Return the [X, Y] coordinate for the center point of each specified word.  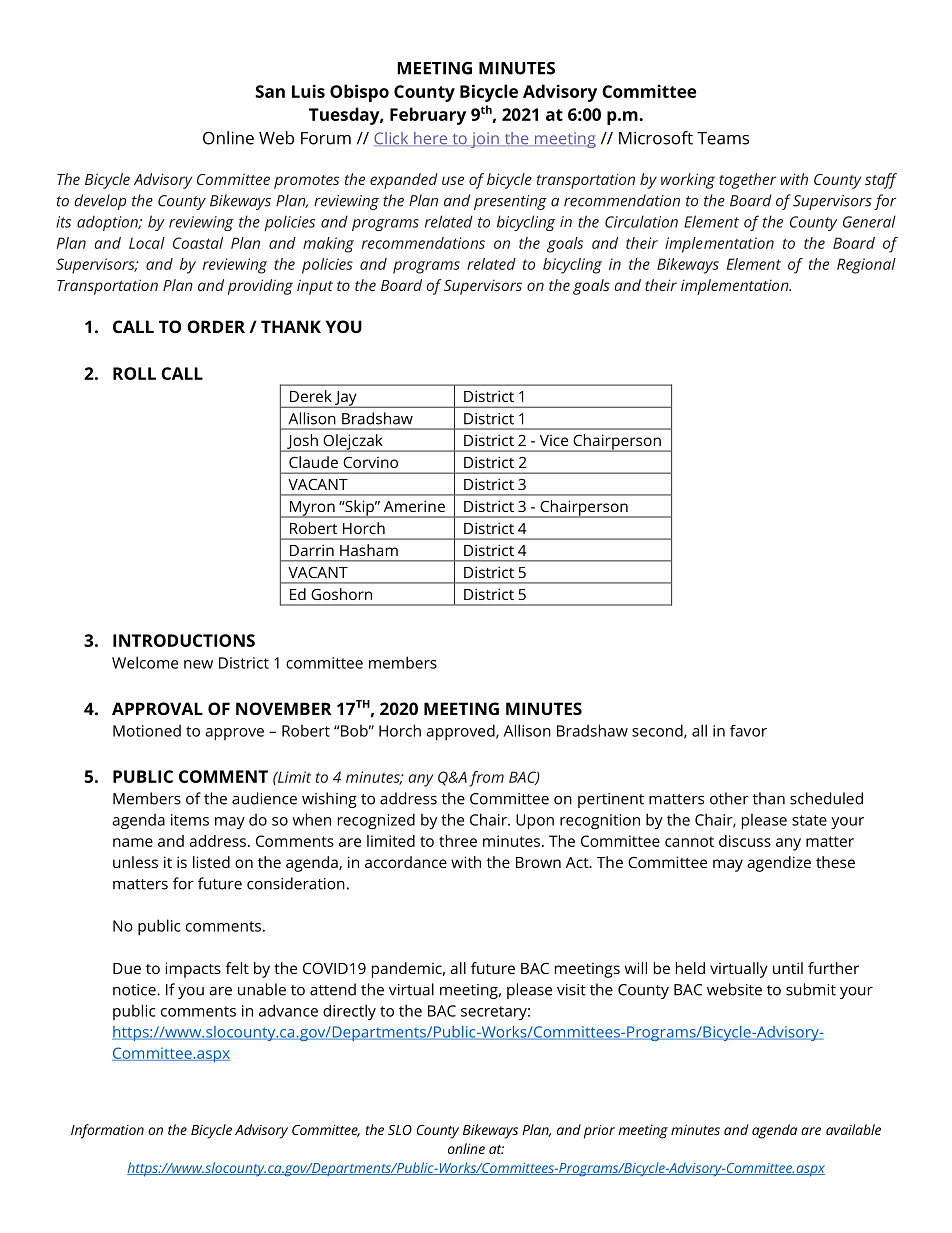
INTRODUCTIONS [184, 640]
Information [107, 1131]
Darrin [312, 550]
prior [599, 1132]
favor [748, 731]
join [485, 140]
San [270, 91]
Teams [723, 138]
